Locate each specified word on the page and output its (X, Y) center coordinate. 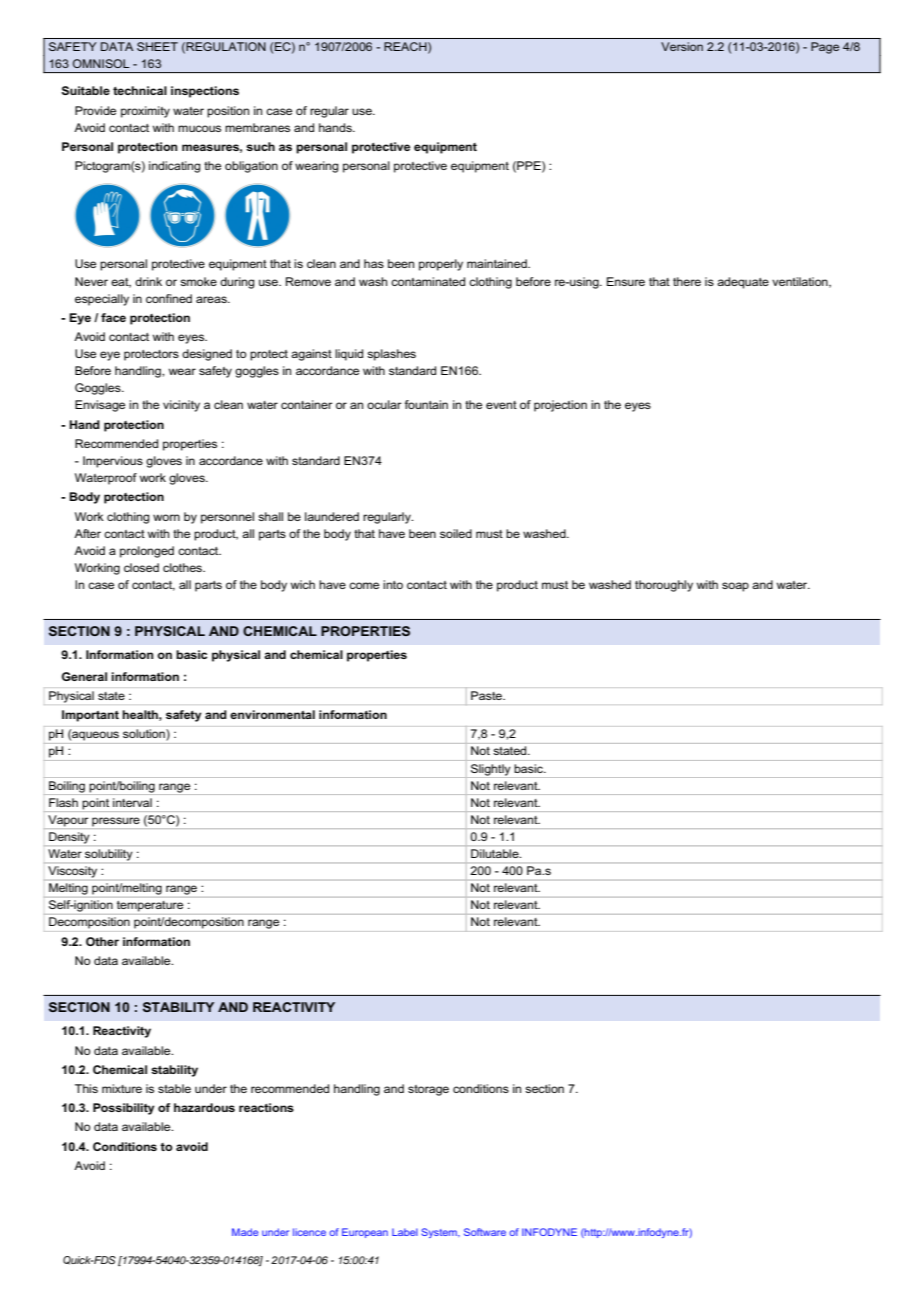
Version (682, 46)
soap (735, 587)
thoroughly (664, 586)
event (501, 405)
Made (245, 1232)
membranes (257, 127)
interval (132, 802)
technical (140, 90)
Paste (487, 695)
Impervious (113, 462)
